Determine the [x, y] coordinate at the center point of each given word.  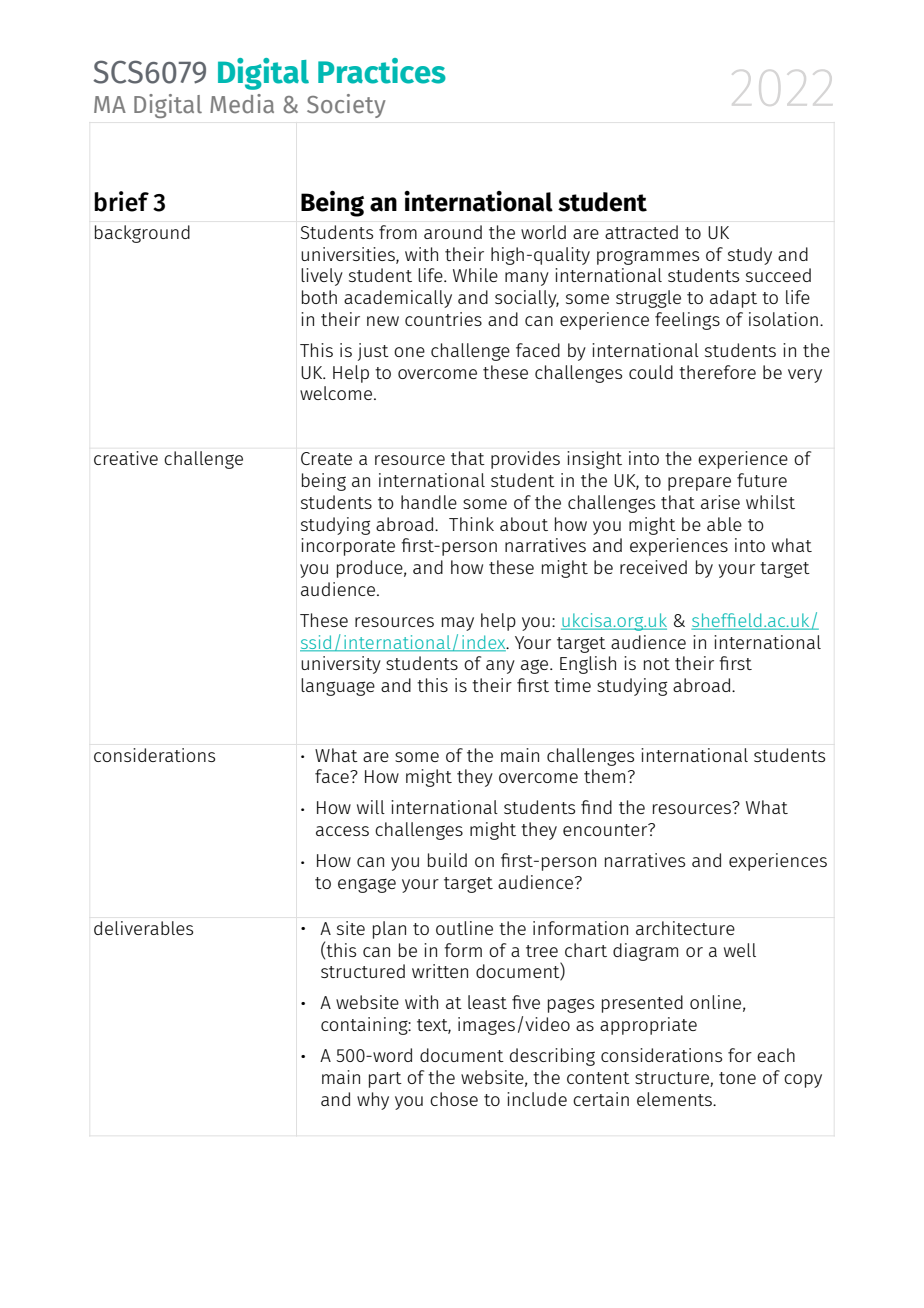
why [373, 1101]
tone [737, 1078]
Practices [382, 71]
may [458, 624]
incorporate [348, 547]
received [653, 567]
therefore [717, 372]
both [319, 297]
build [447, 860]
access [342, 831]
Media [242, 104]
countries [443, 319]
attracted [641, 232]
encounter [606, 829]
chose [454, 1099]
